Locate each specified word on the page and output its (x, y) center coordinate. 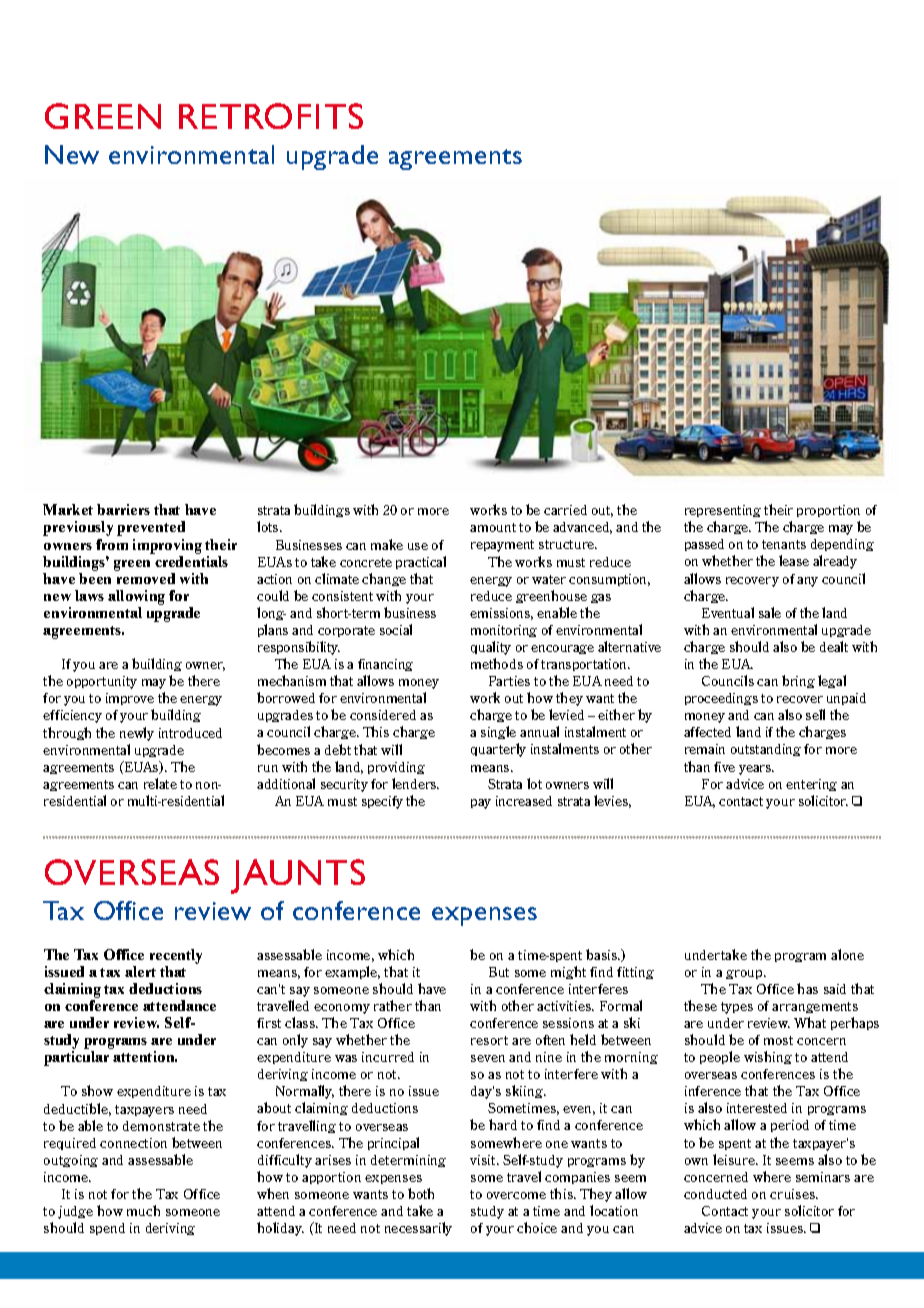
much (143, 1210)
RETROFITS (271, 116)
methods (497, 663)
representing (723, 511)
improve (130, 699)
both (421, 1193)
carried (565, 510)
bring (798, 681)
